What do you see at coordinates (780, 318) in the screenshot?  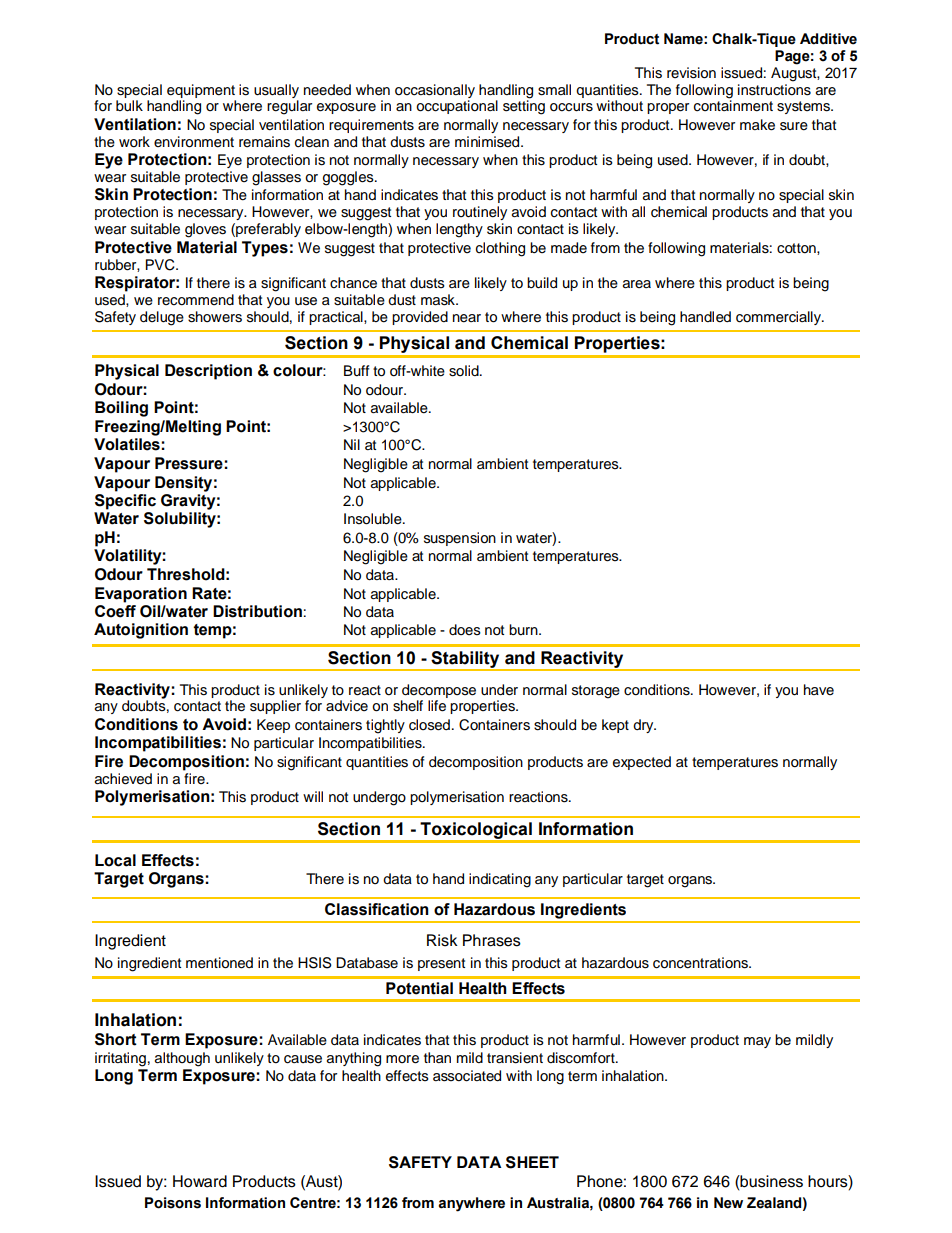 I see `commercially` at bounding box center [780, 318].
